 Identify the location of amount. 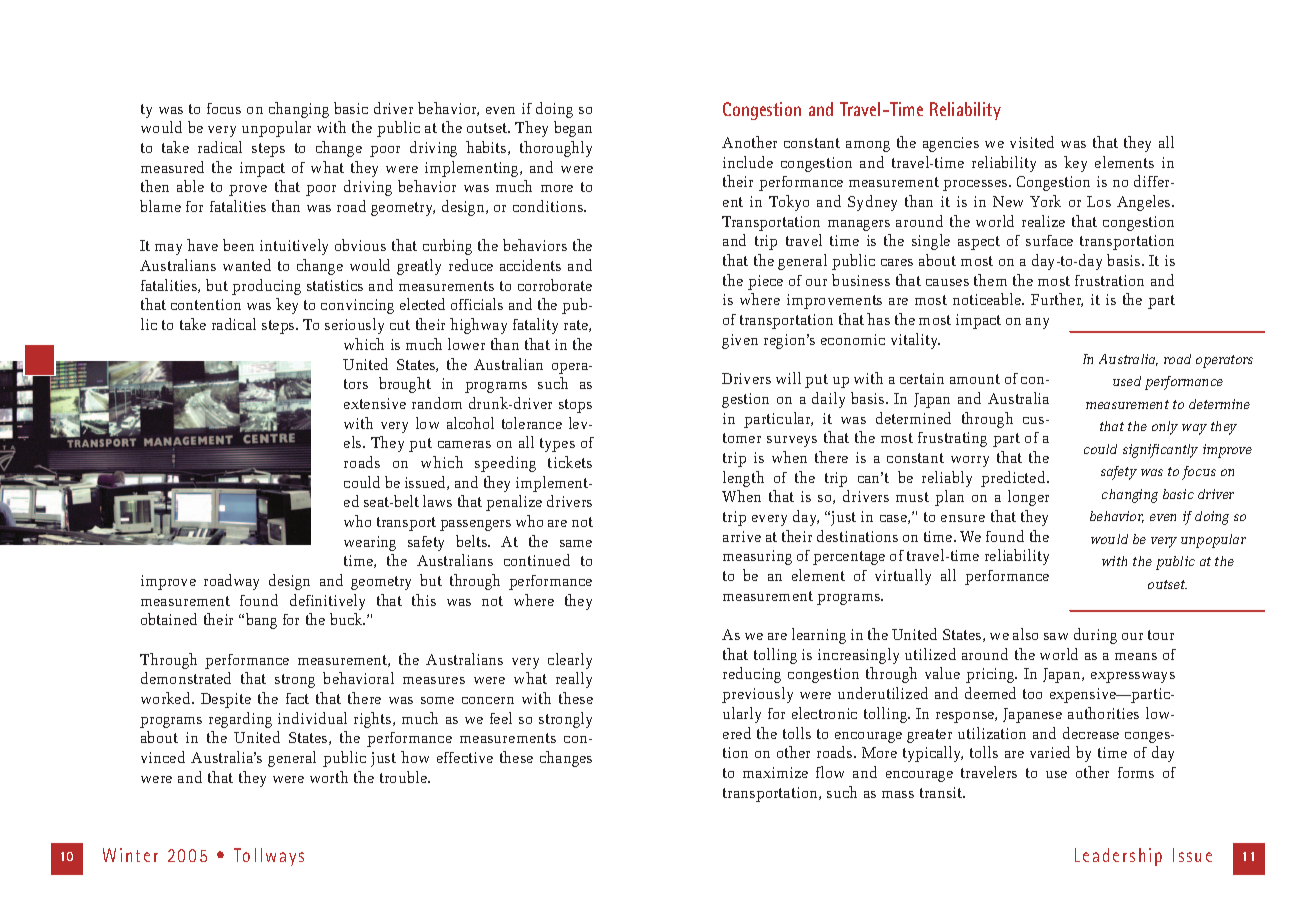
(975, 379).
